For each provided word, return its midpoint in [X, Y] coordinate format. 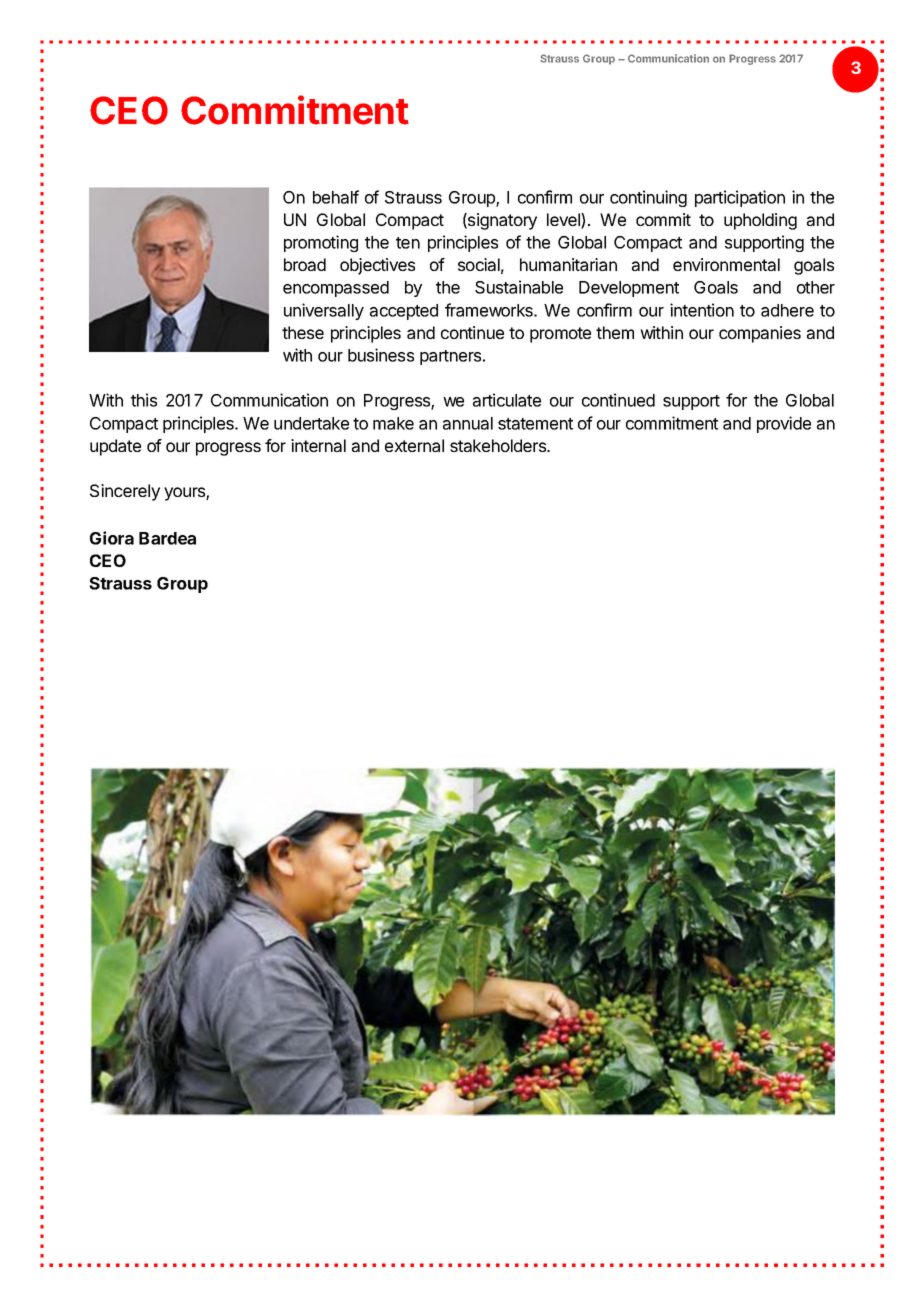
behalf [336, 197]
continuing [648, 198]
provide [784, 424]
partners [452, 357]
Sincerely [125, 492]
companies [760, 334]
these [303, 332]
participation [740, 198]
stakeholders [499, 445]
